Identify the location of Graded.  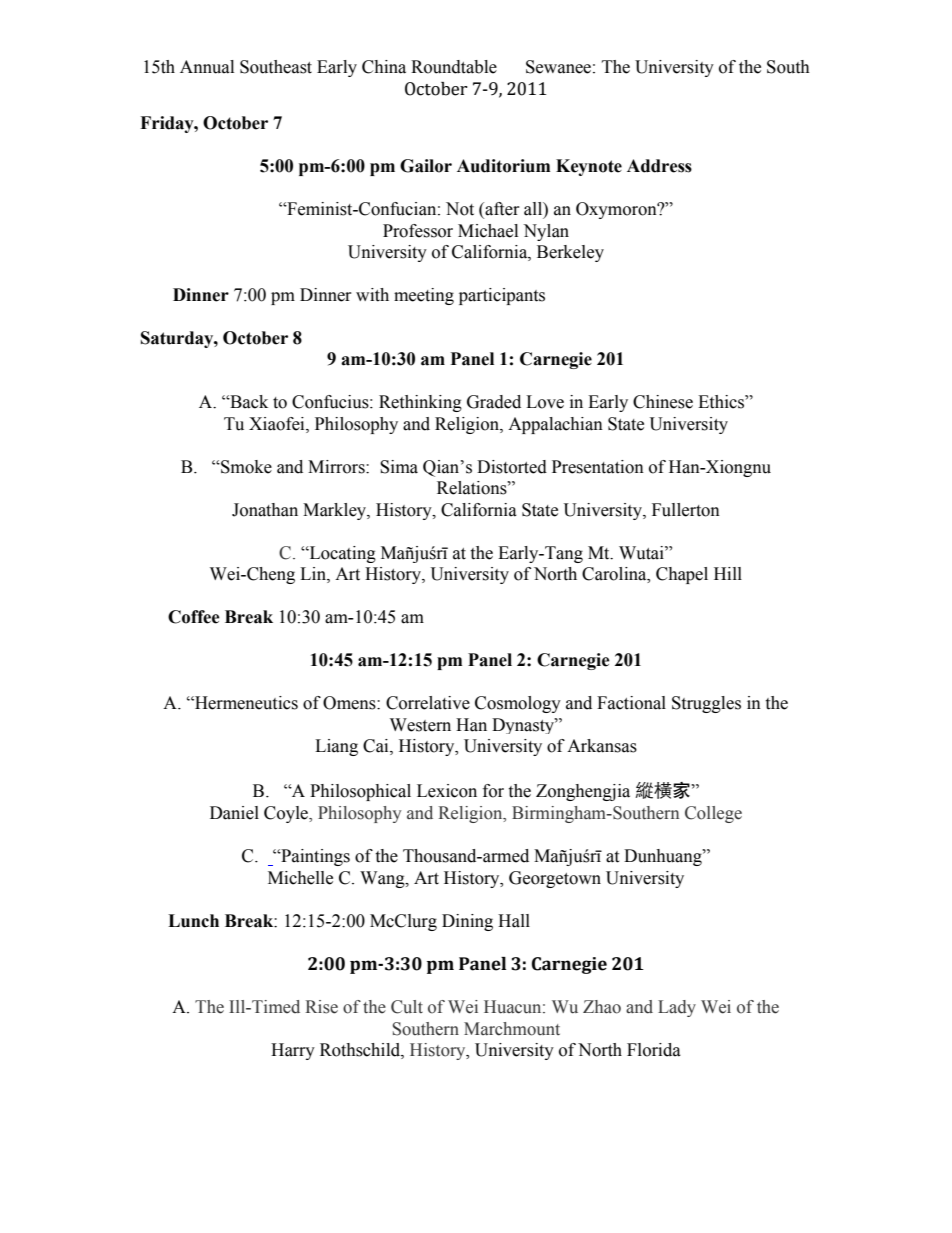
(494, 402).
